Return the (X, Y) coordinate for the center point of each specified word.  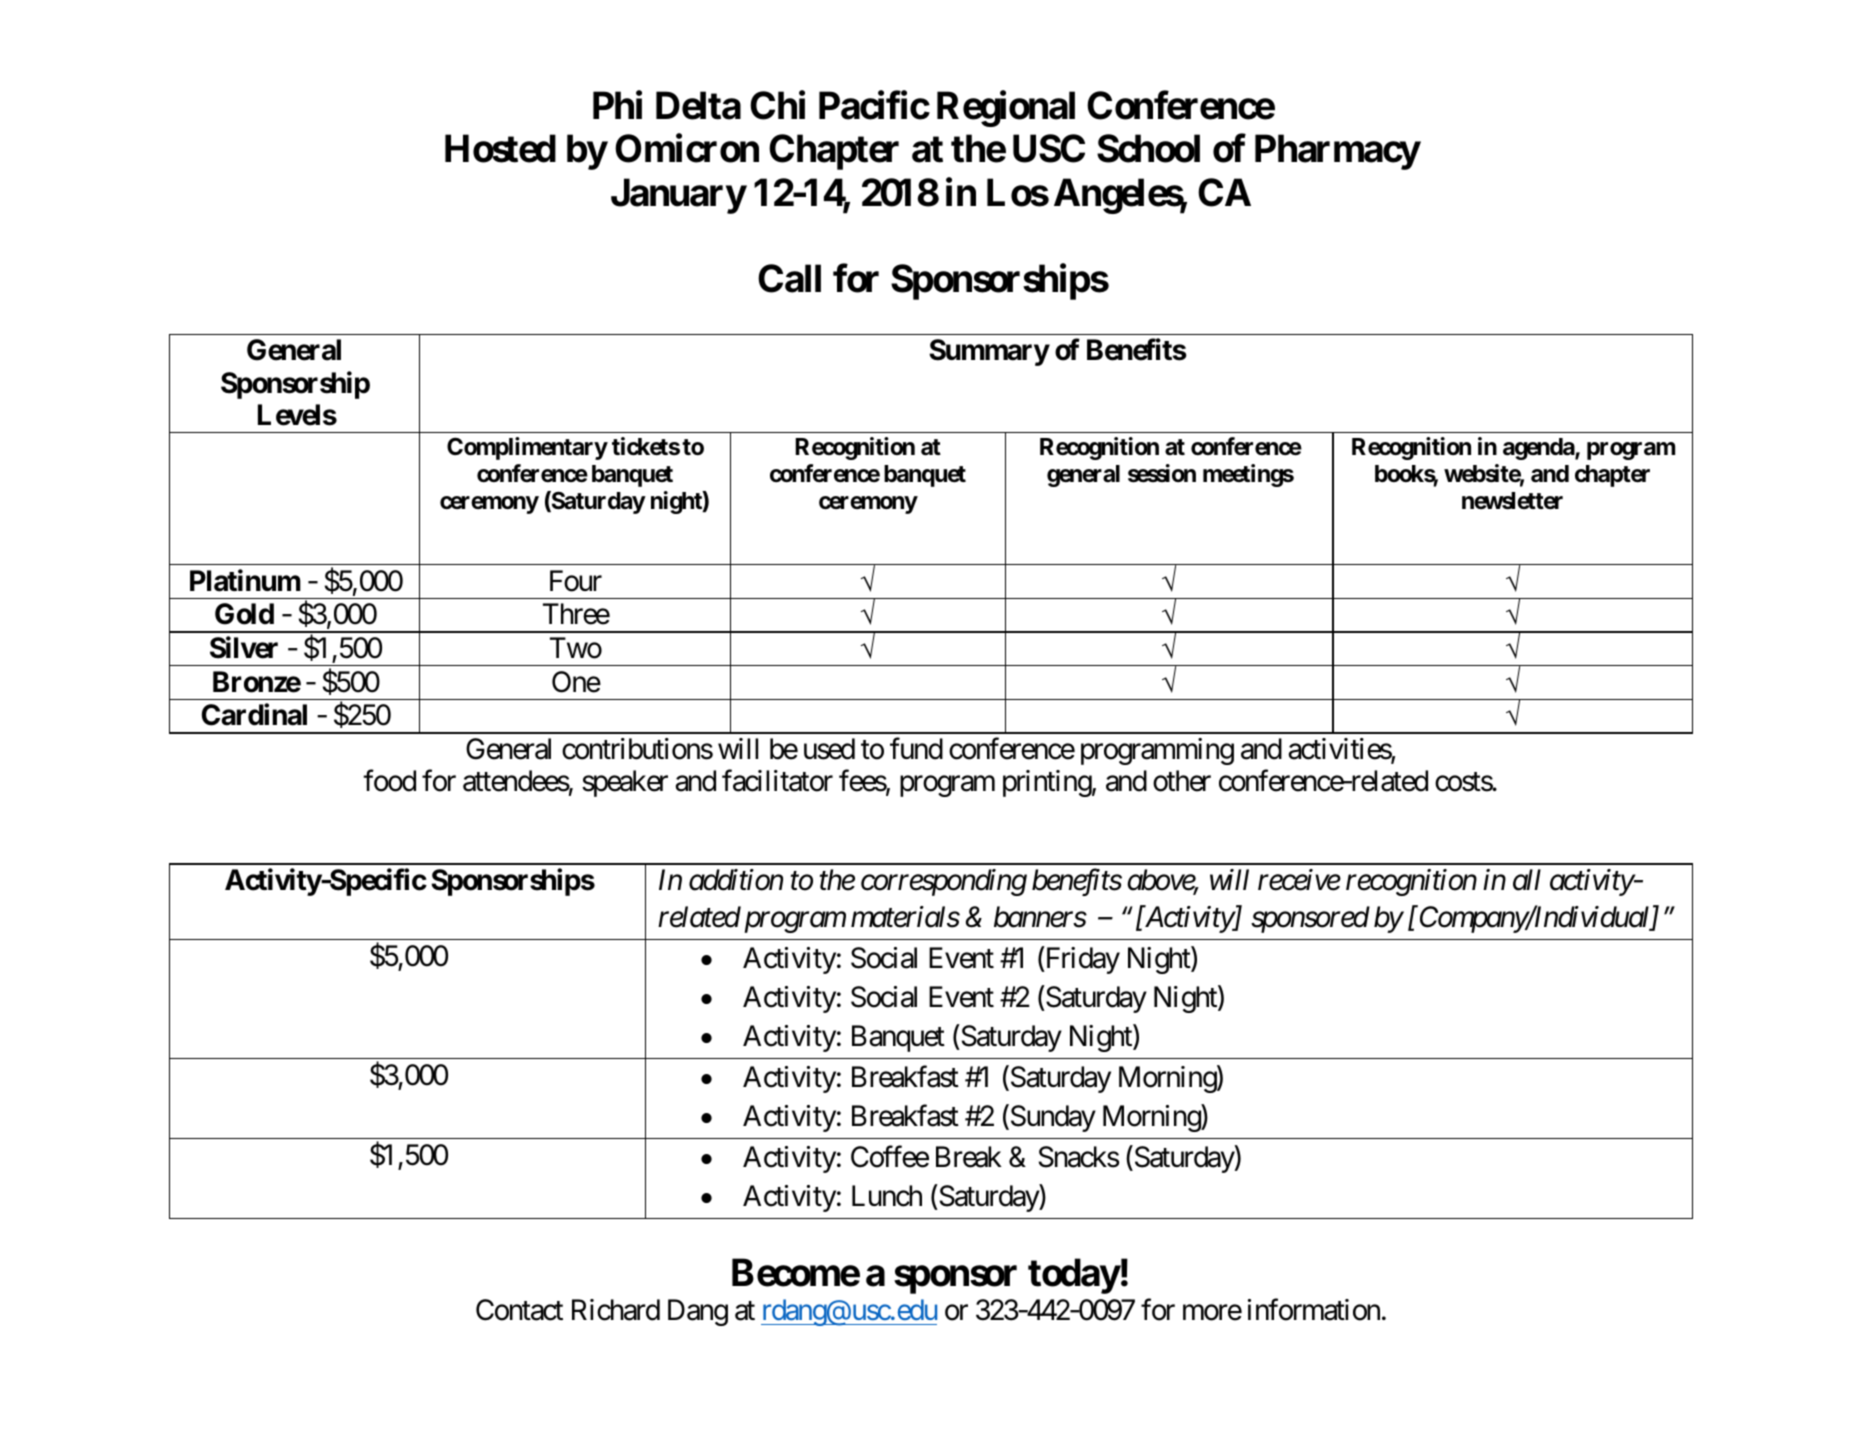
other (1182, 781)
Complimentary (527, 448)
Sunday (1052, 1118)
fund (916, 749)
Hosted (500, 149)
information (1314, 1310)
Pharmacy (1337, 152)
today (1074, 1276)
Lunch (887, 1196)
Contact (519, 1310)
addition (736, 880)
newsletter (1512, 501)
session (1162, 473)
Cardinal (254, 715)
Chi (777, 105)
